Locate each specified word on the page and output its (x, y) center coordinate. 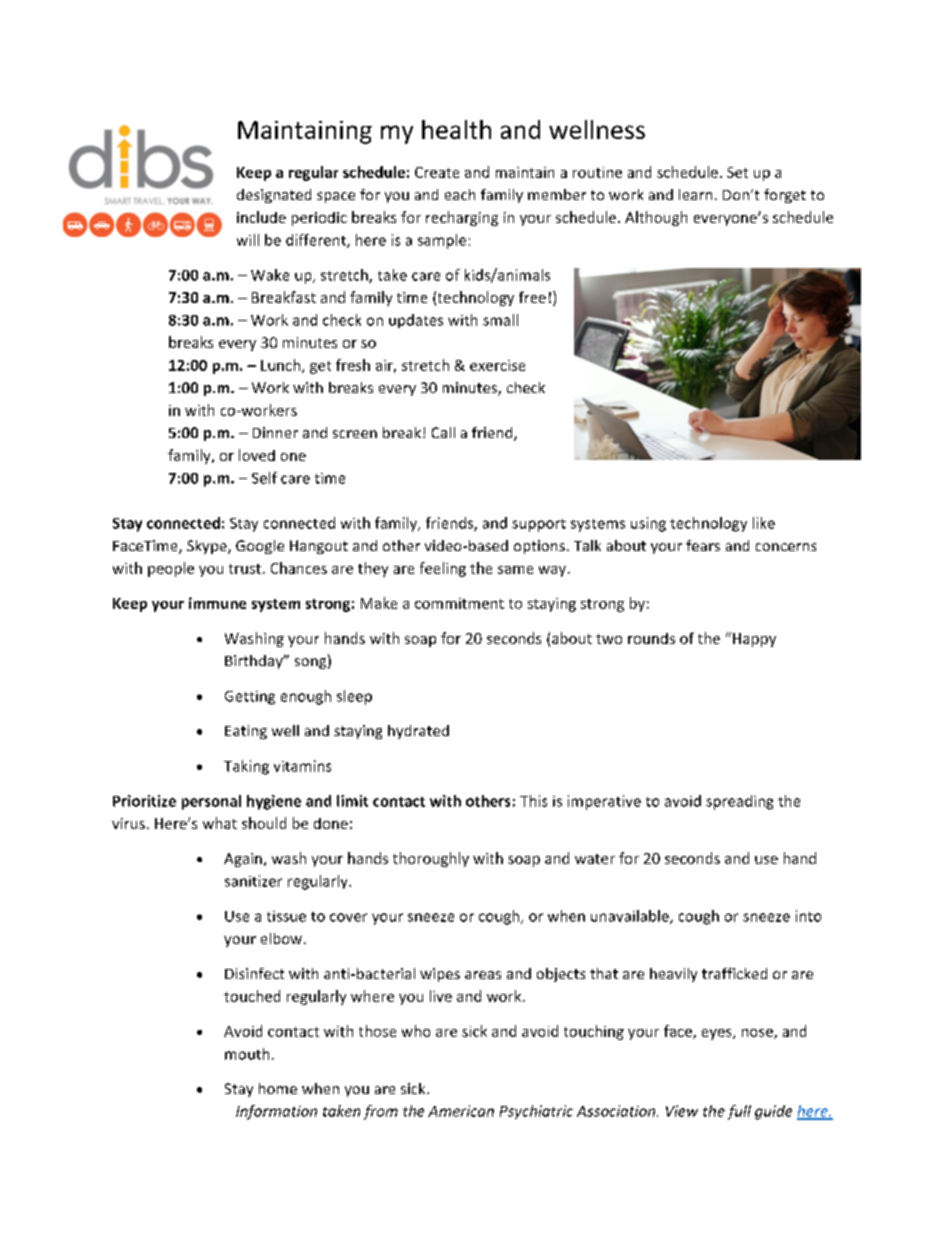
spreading (739, 802)
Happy (754, 640)
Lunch (282, 366)
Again (243, 860)
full (739, 1112)
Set (737, 172)
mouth (247, 1054)
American (461, 1111)
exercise (497, 365)
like (764, 523)
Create (437, 172)
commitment (459, 603)
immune (217, 603)
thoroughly (431, 859)
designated (274, 196)
